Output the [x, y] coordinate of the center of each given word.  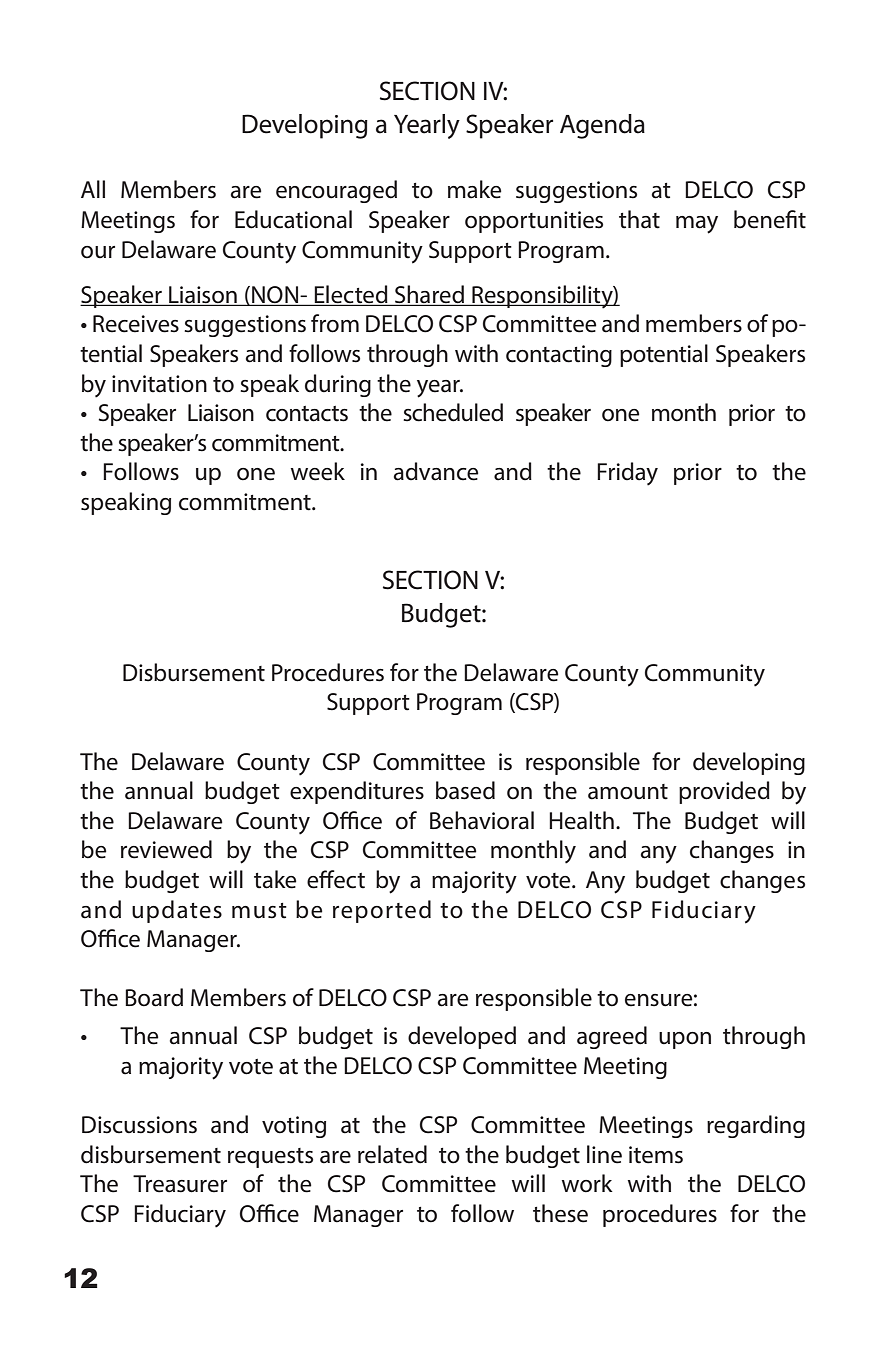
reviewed [166, 849]
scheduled [453, 412]
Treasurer [180, 1184]
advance [436, 471]
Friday [627, 474]
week [318, 471]
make [475, 189]
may [697, 225]
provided [724, 792]
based [465, 790]
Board [154, 997]
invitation [159, 384]
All [93, 189]
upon [685, 1040]
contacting [559, 356]
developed [462, 1037]
